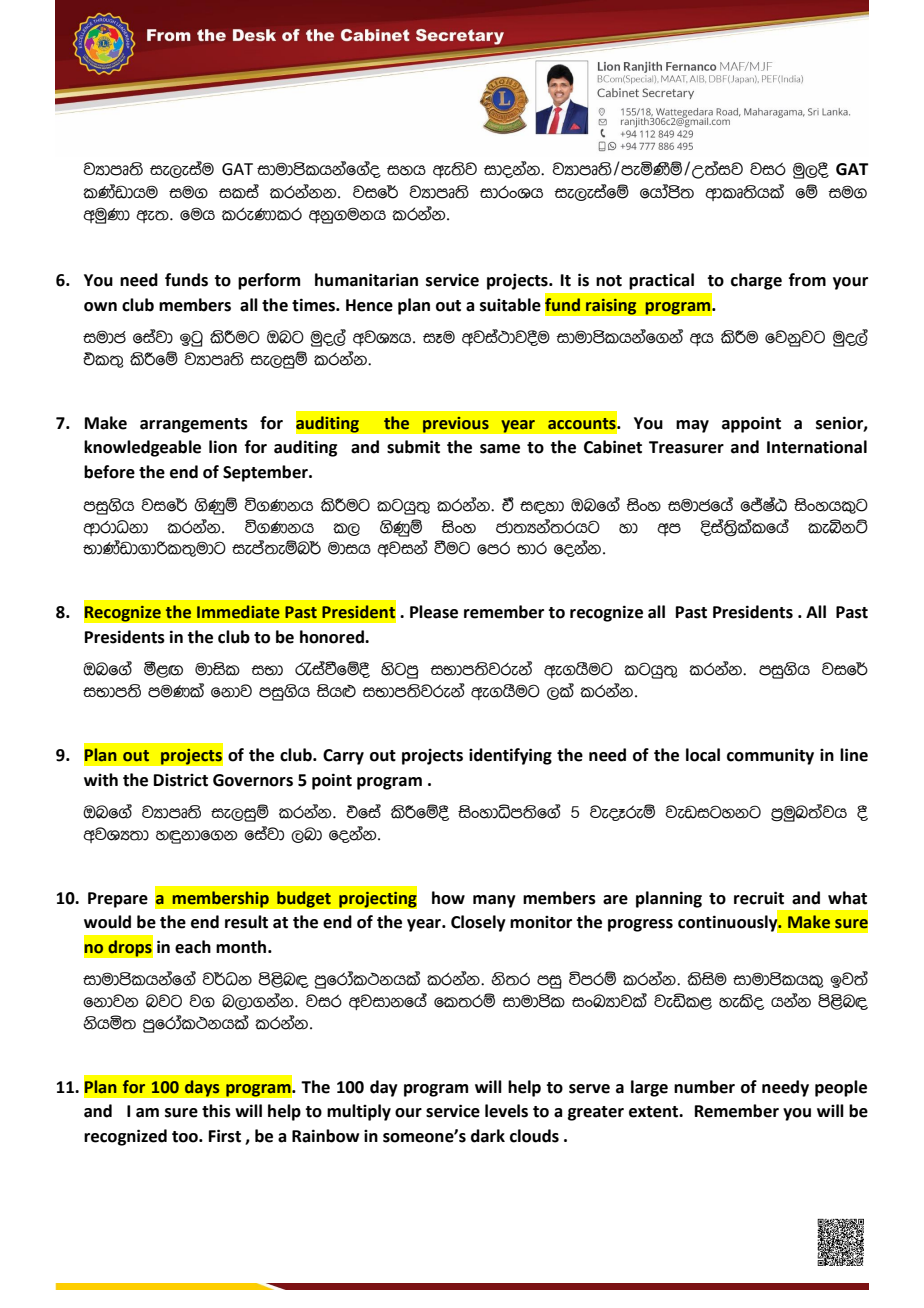 Image resolution: width=924 pixels, height=1308 pixels. Describe the element at coordinates (704, 1087) in the image. I see `number` at that location.
